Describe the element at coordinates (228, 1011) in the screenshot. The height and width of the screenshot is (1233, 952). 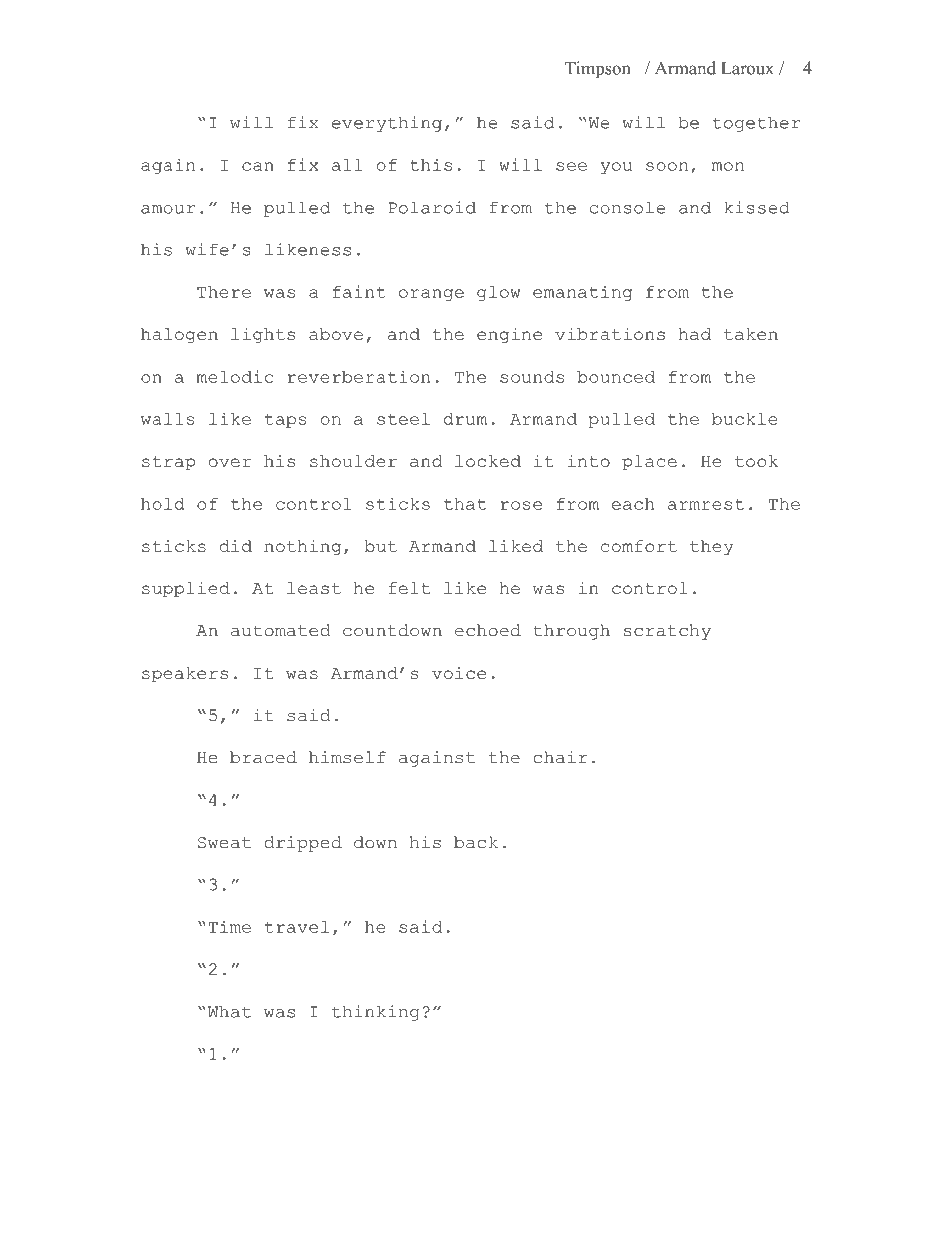
I see `What` at that location.
